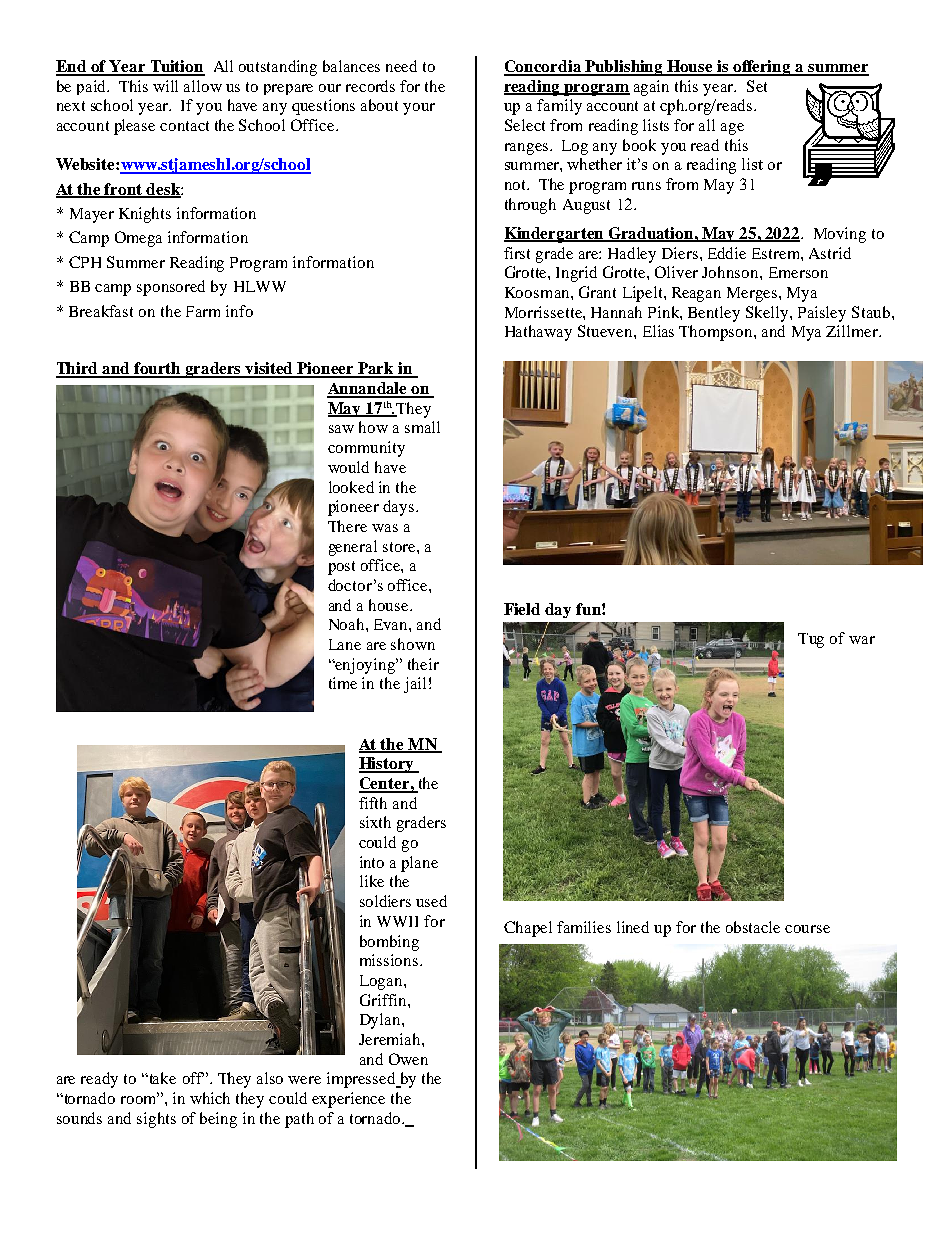  What do you see at coordinates (341, 568) in the screenshot?
I see `post` at bounding box center [341, 568].
